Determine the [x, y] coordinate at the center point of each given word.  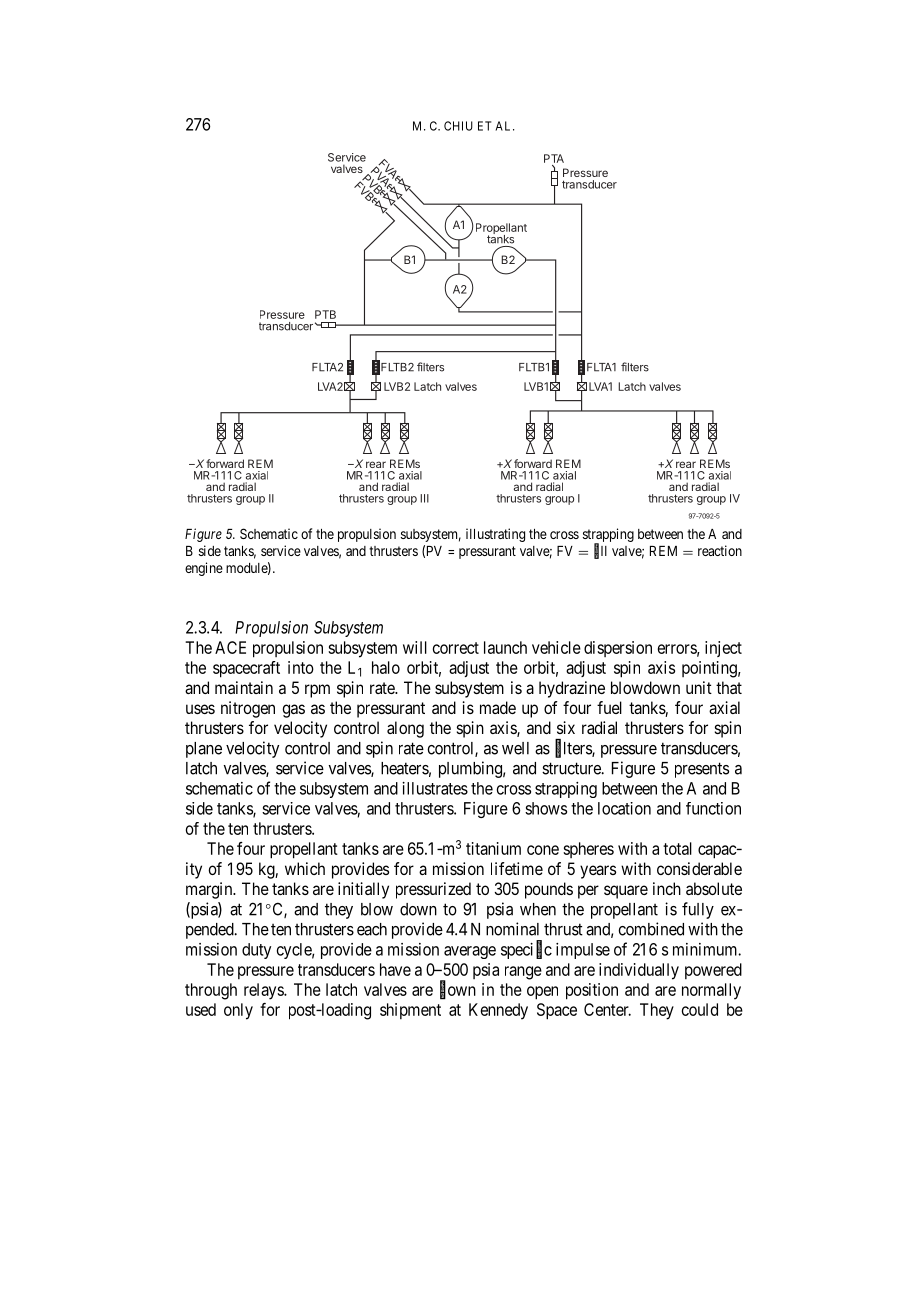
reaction [720, 550]
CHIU [458, 126]
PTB [325, 314]
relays [264, 991]
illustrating [495, 535]
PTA [554, 158]
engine [204, 569]
